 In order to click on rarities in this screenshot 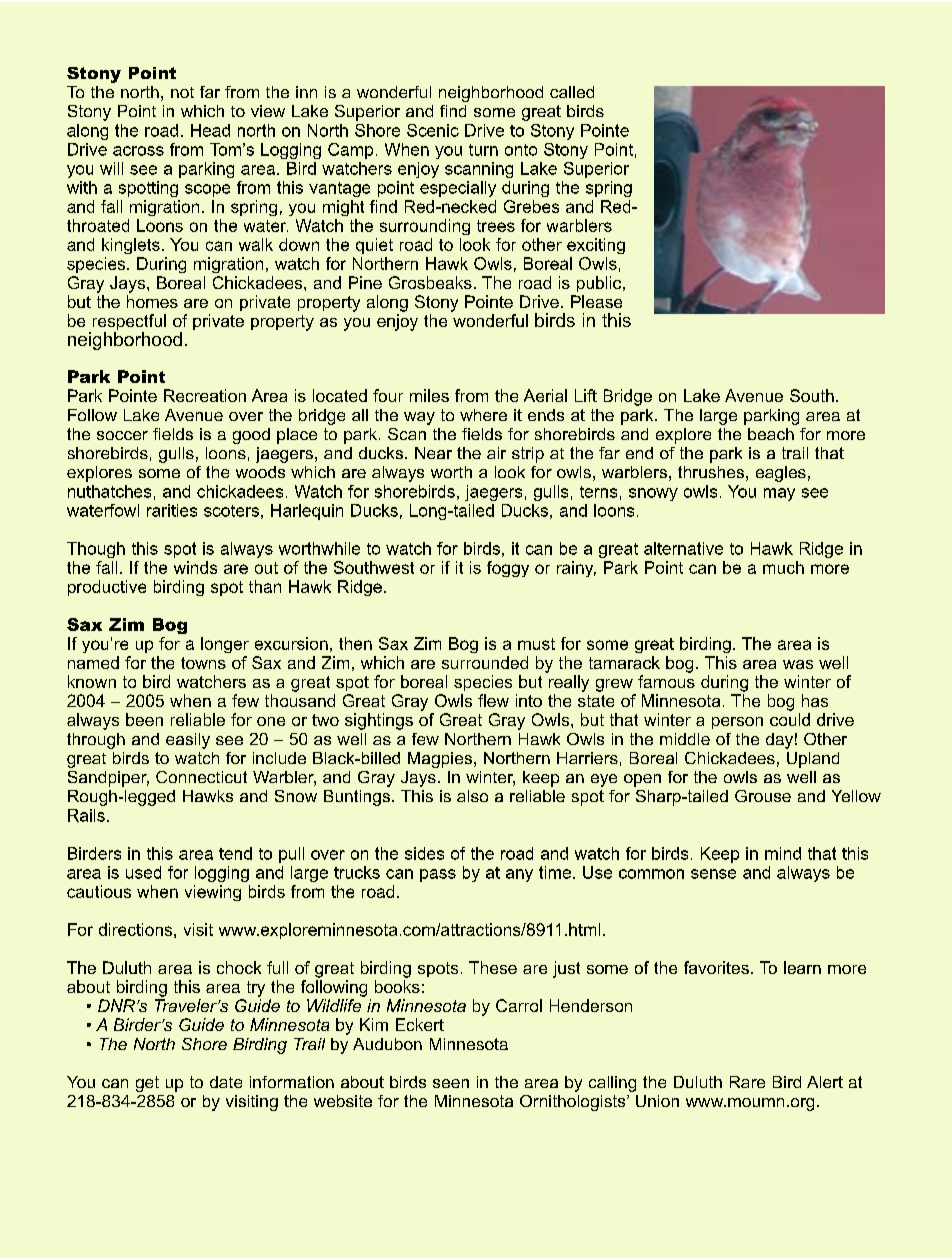, I will do `click(172, 510)`.
